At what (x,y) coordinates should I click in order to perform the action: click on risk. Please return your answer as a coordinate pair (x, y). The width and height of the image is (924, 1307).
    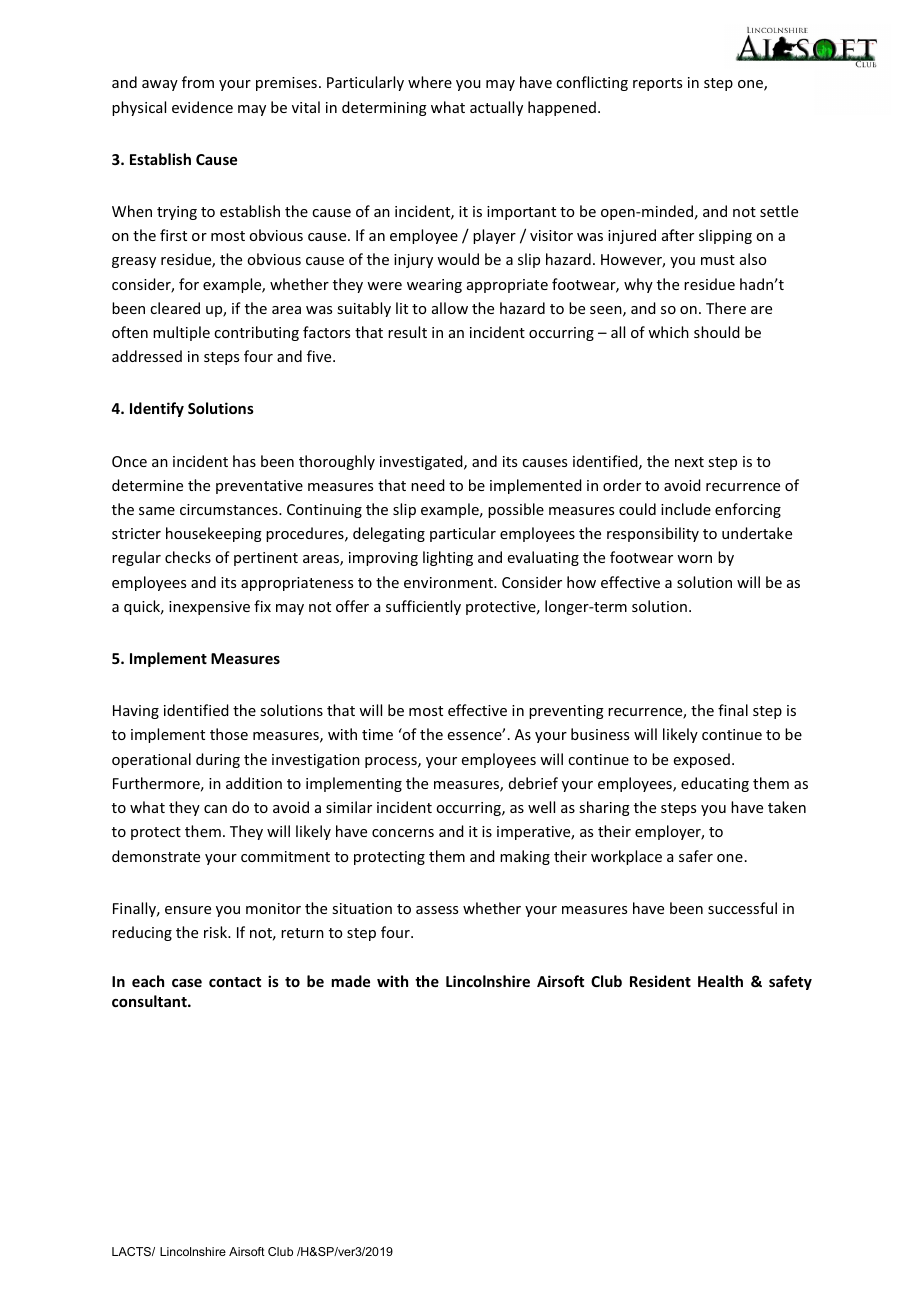
    Looking at the image, I should click on (217, 932).
